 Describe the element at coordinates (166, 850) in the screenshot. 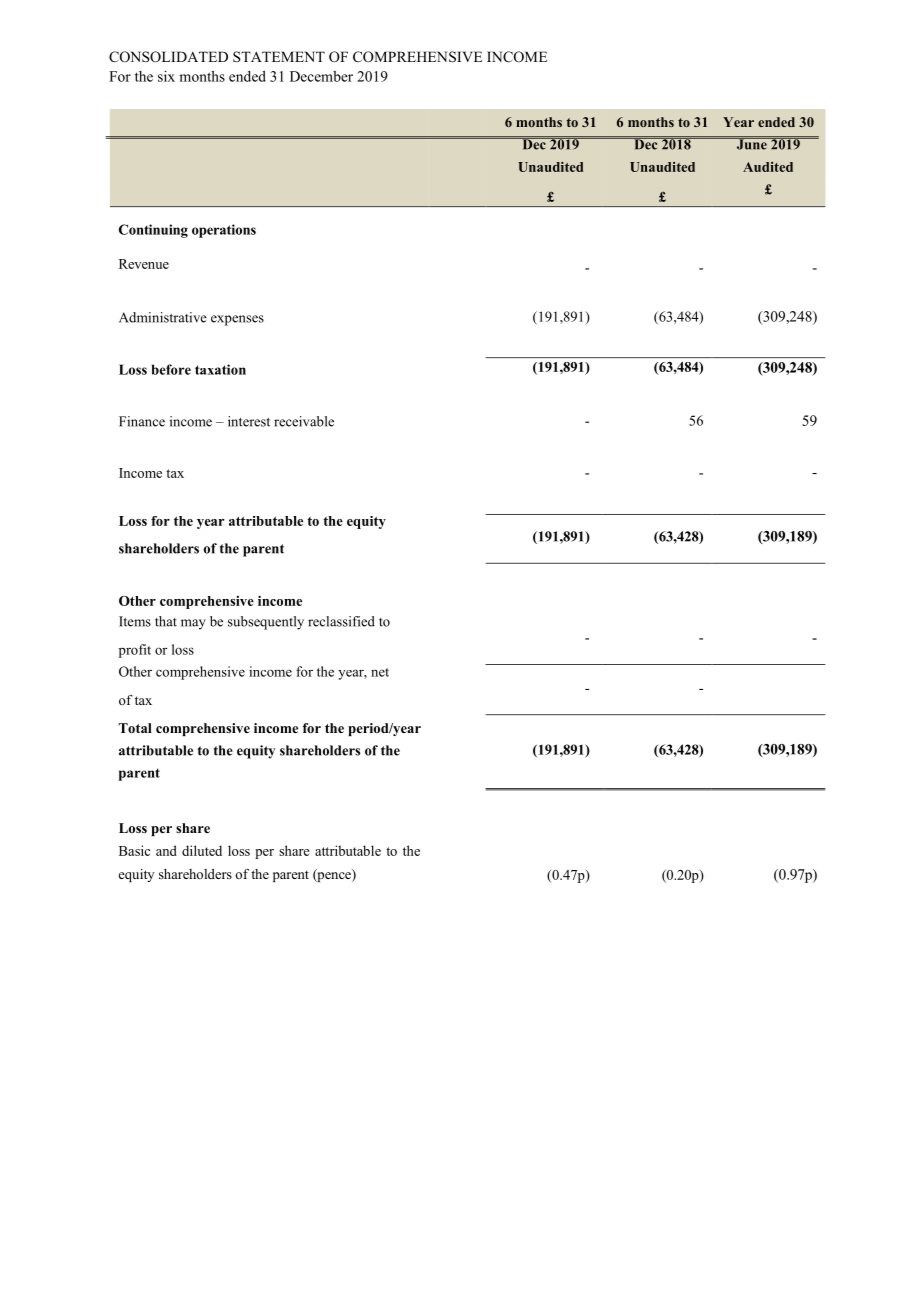

I see `and` at that location.
